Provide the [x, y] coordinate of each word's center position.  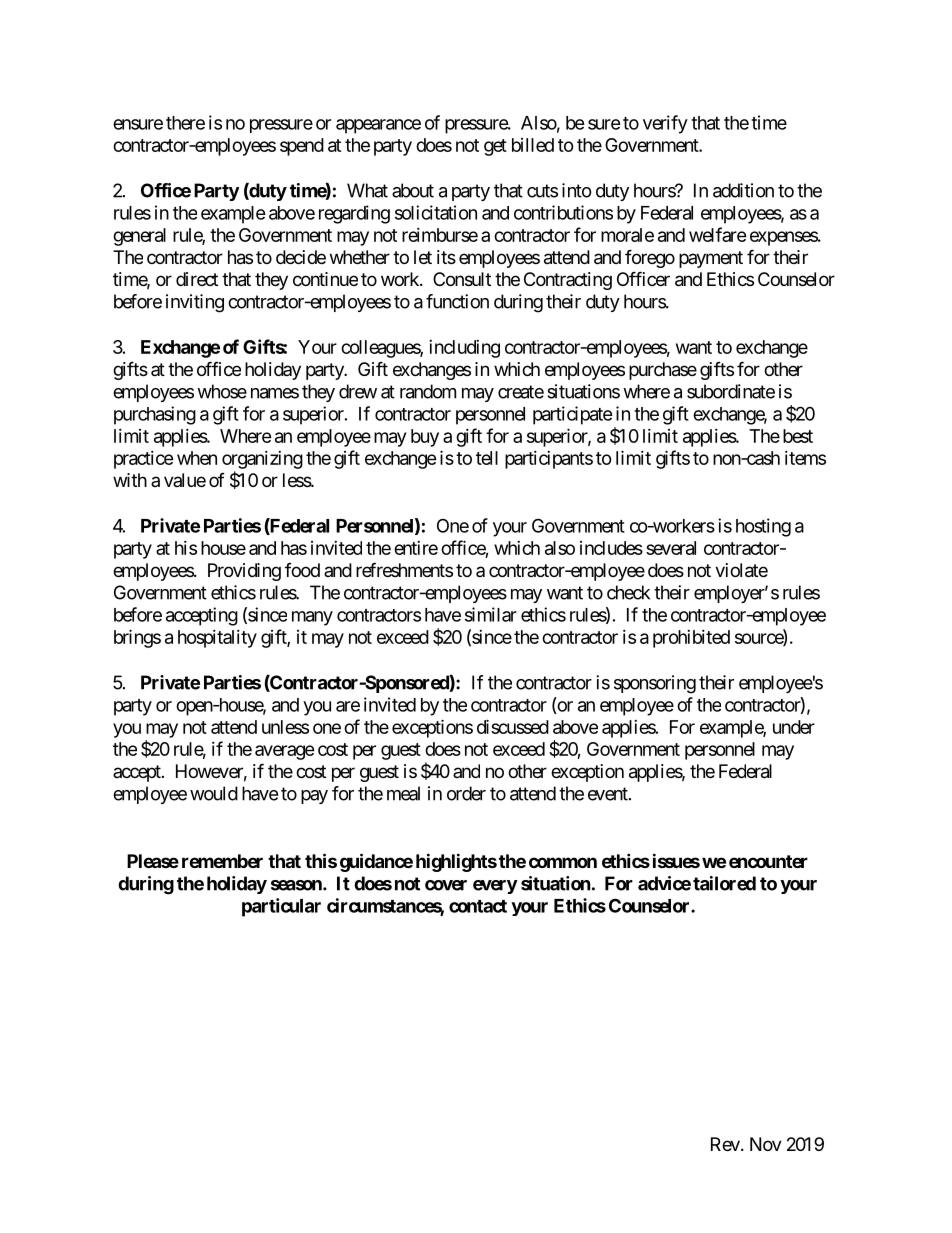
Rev [725, 1144]
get [495, 147]
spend [302, 147]
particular [281, 907]
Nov [766, 1144]
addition [743, 190]
